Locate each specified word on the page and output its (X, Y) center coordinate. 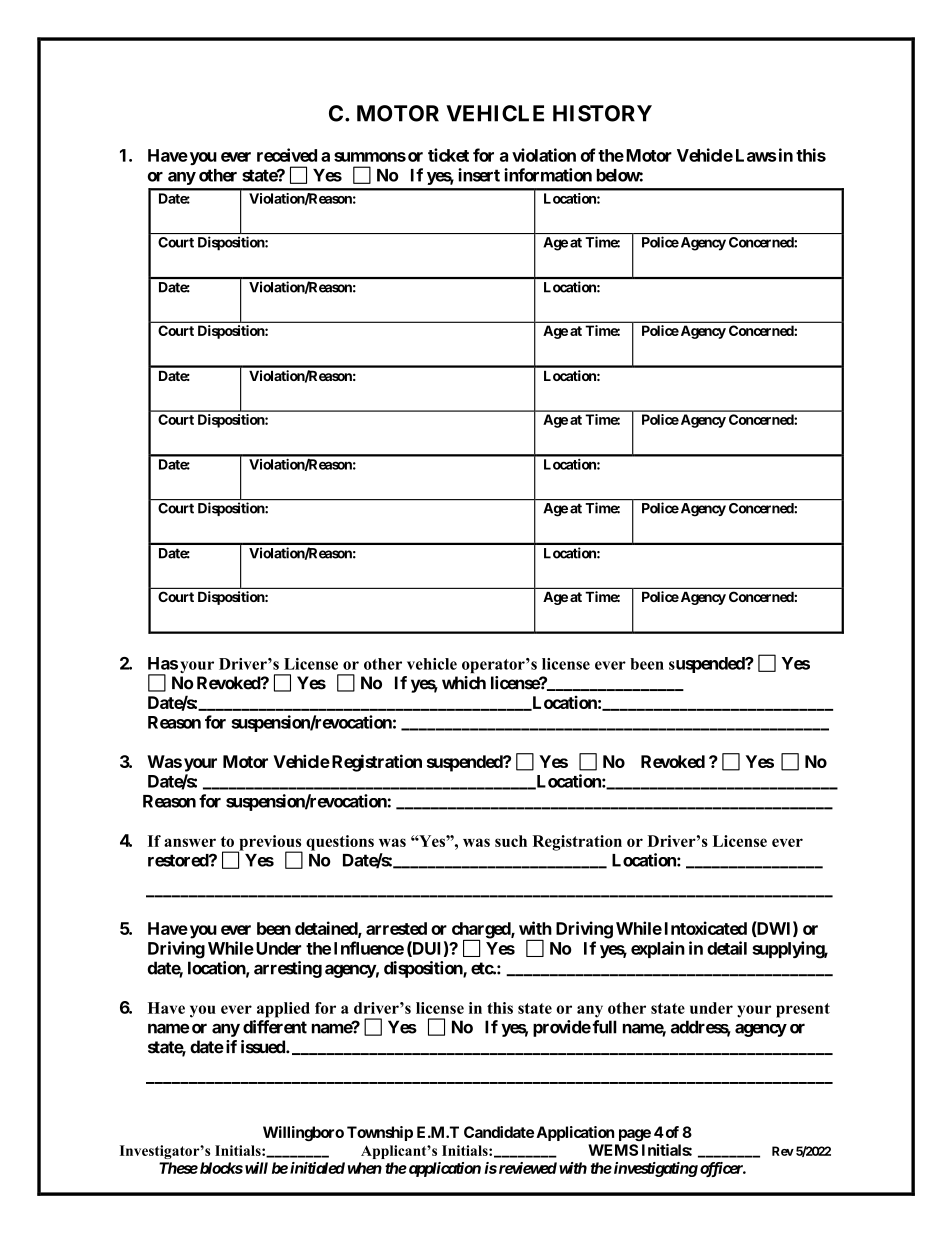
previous (270, 844)
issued (264, 1047)
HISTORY (602, 113)
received (287, 155)
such (511, 841)
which (464, 683)
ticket (448, 155)
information (548, 175)
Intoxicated (706, 928)
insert (479, 175)
